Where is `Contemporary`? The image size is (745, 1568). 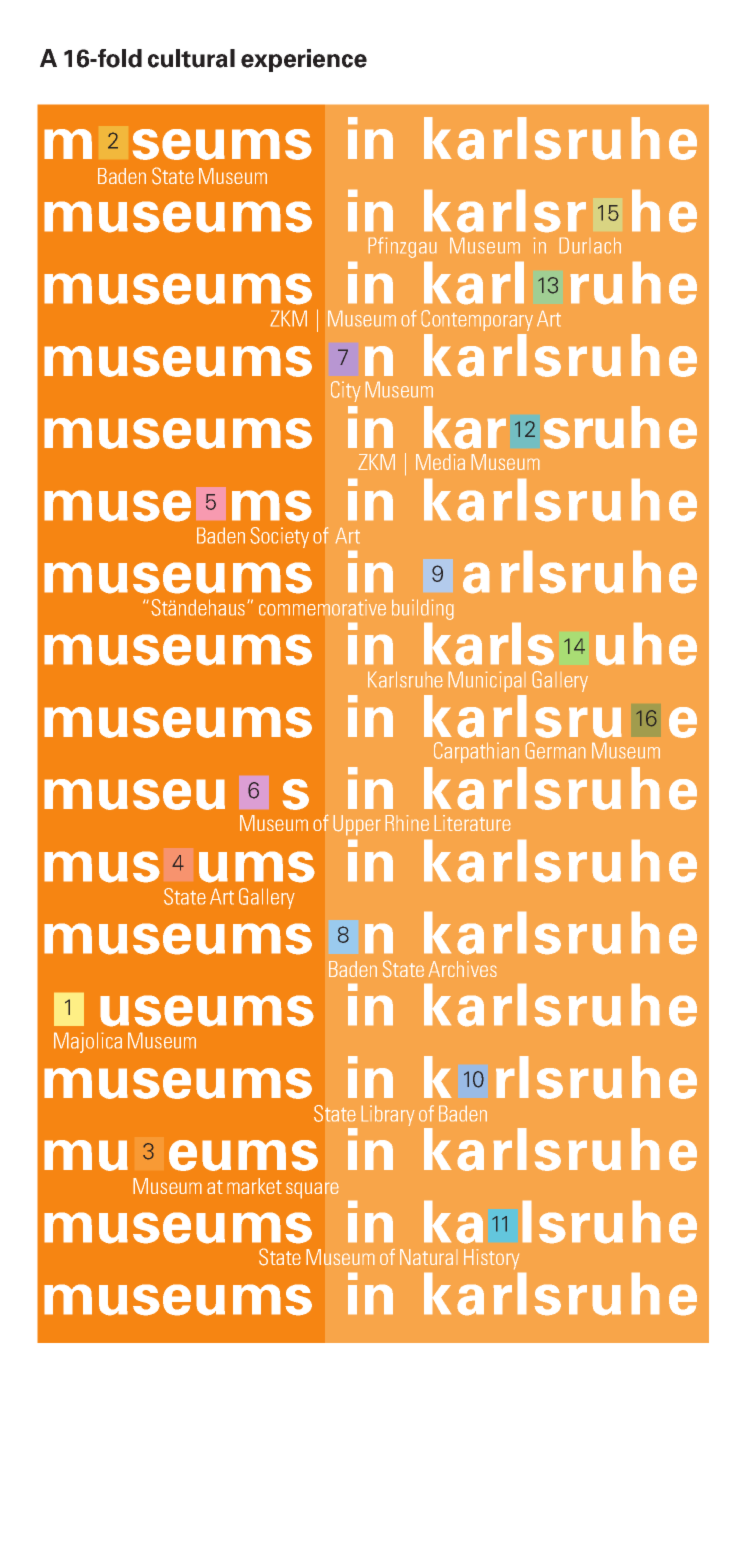
Contemporary is located at coordinates (477, 320).
